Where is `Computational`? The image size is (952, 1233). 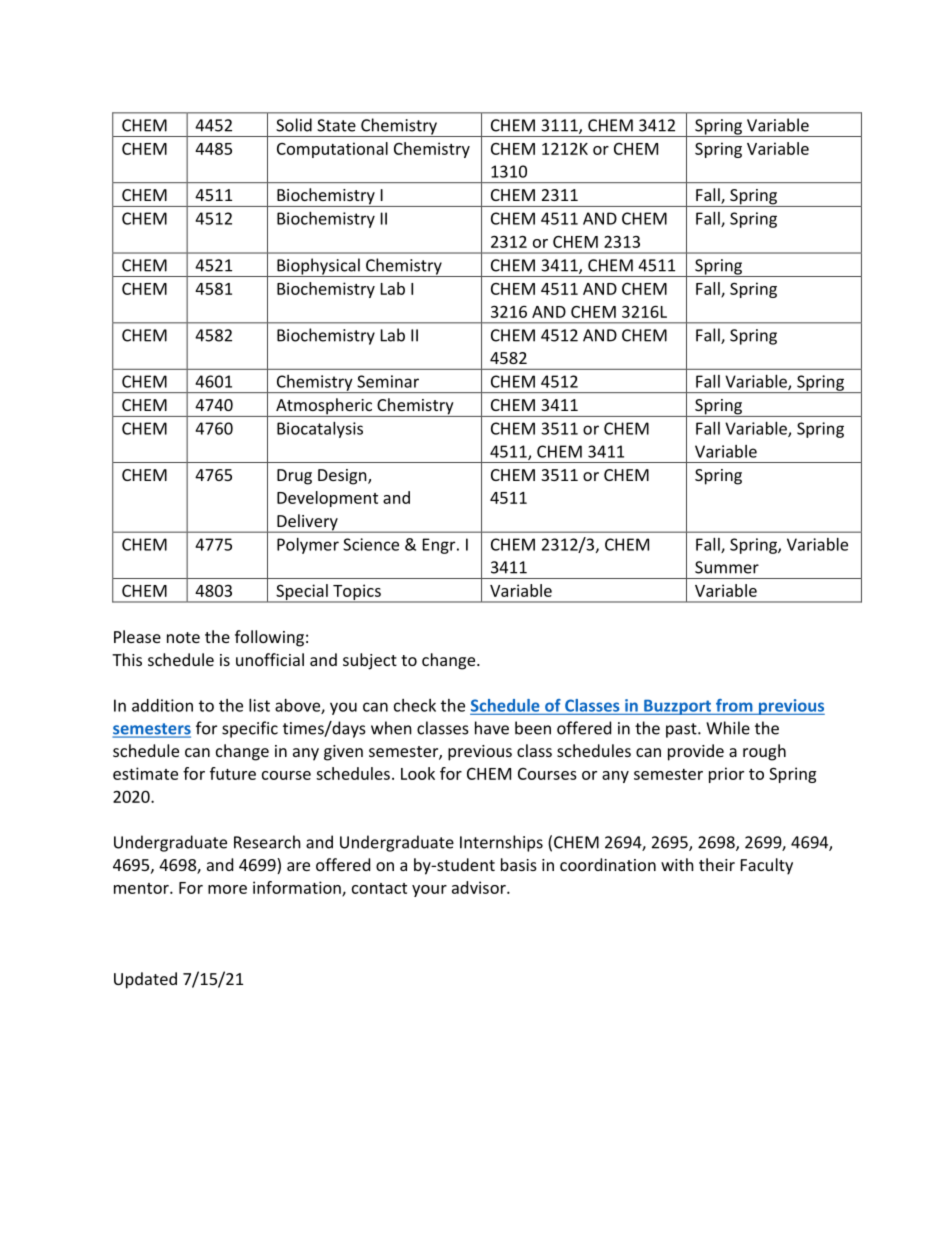
Computational is located at coordinates (332, 150).
